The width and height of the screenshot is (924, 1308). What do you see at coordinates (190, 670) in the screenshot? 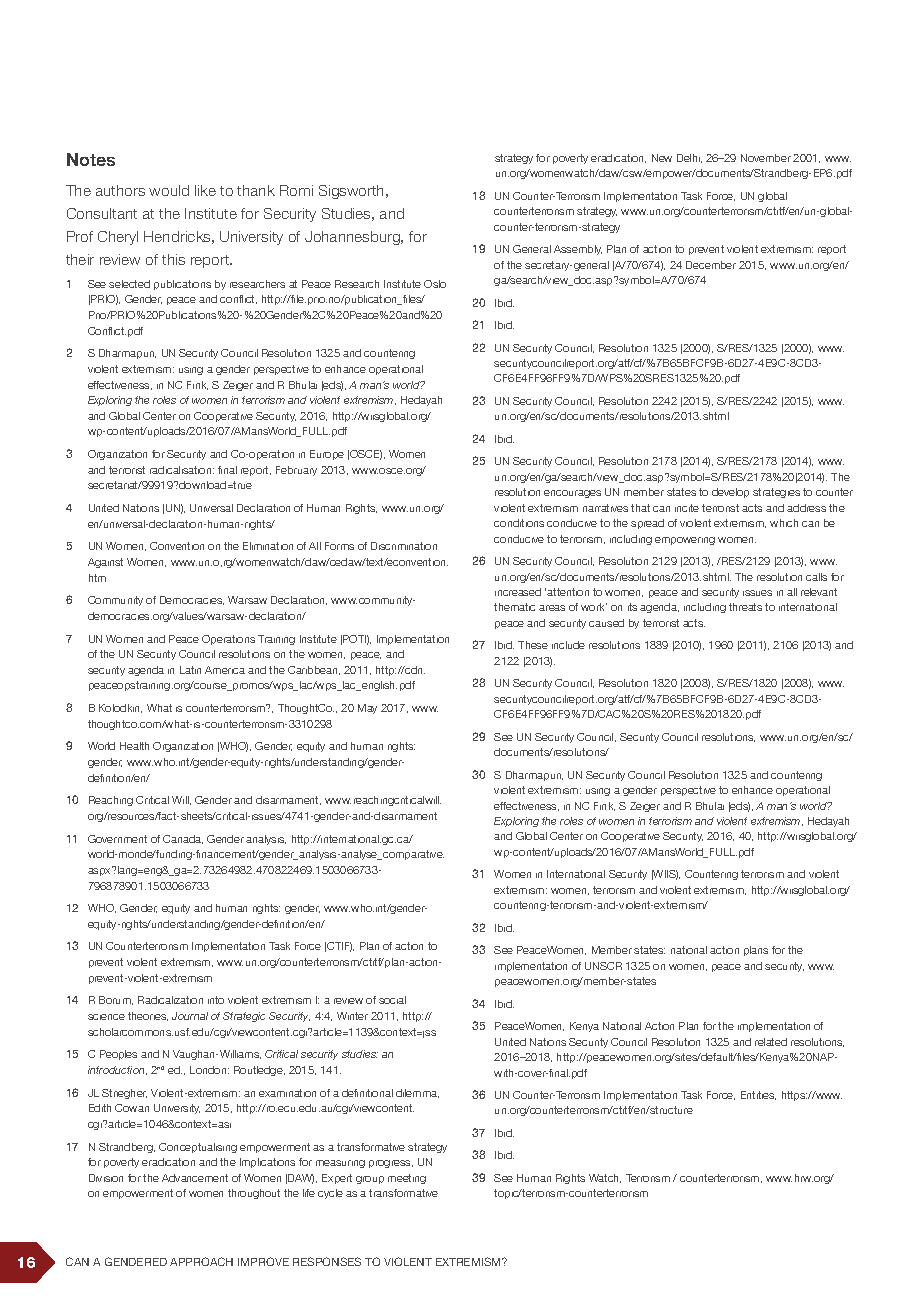
I see `Latin` at bounding box center [190, 670].
